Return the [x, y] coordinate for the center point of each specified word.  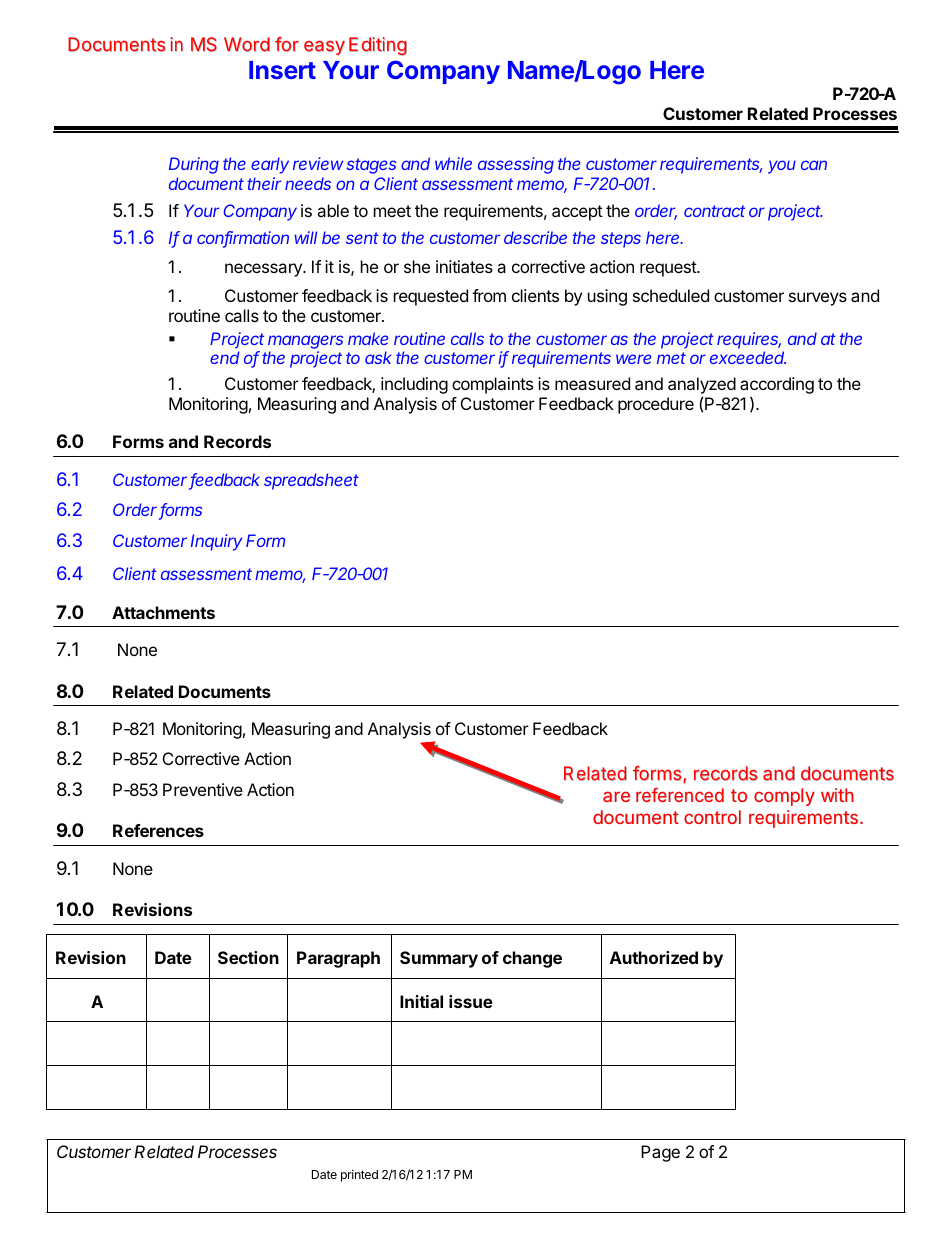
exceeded [748, 357]
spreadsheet [311, 481]
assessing [516, 165]
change [532, 959]
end [224, 357]
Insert [282, 70]
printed [359, 1176]
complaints [492, 385]
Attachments [163, 612]
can [814, 165]
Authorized [654, 957]
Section [248, 957]
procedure [656, 405]
